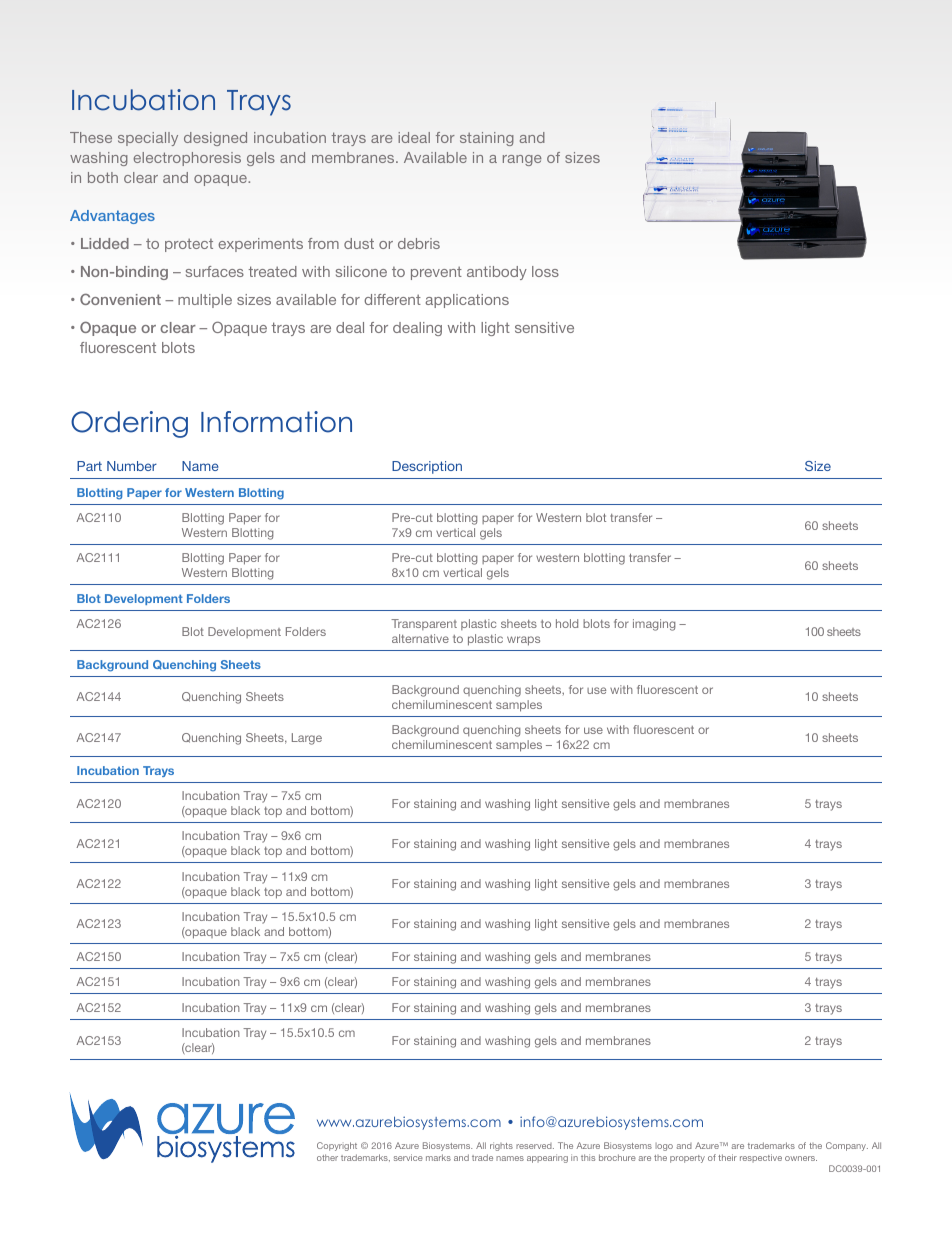 The height and width of the screenshot is (1233, 952). What do you see at coordinates (501, 1146) in the screenshot?
I see `rights` at bounding box center [501, 1146].
